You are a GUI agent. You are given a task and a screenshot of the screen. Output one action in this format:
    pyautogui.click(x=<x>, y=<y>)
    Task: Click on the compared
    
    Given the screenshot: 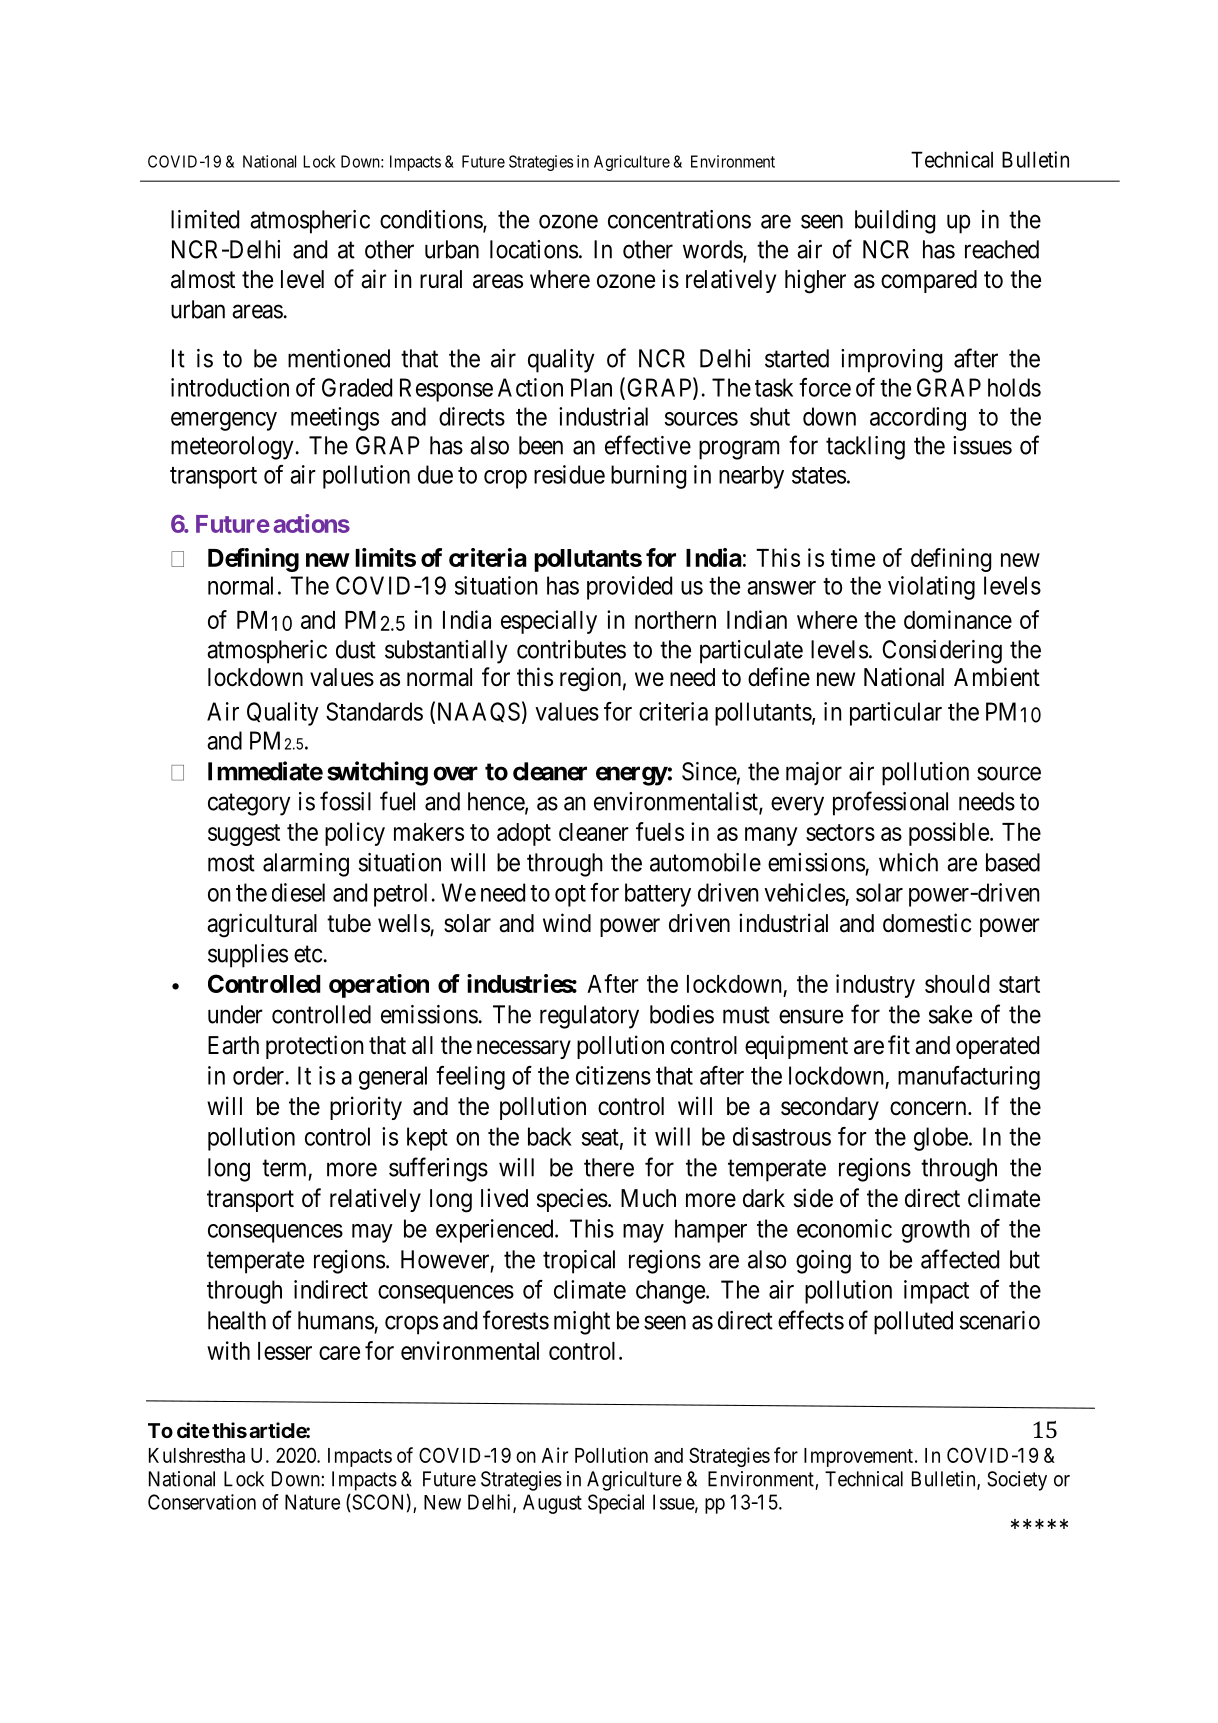 What is the action you would take?
    pyautogui.click(x=929, y=281)
